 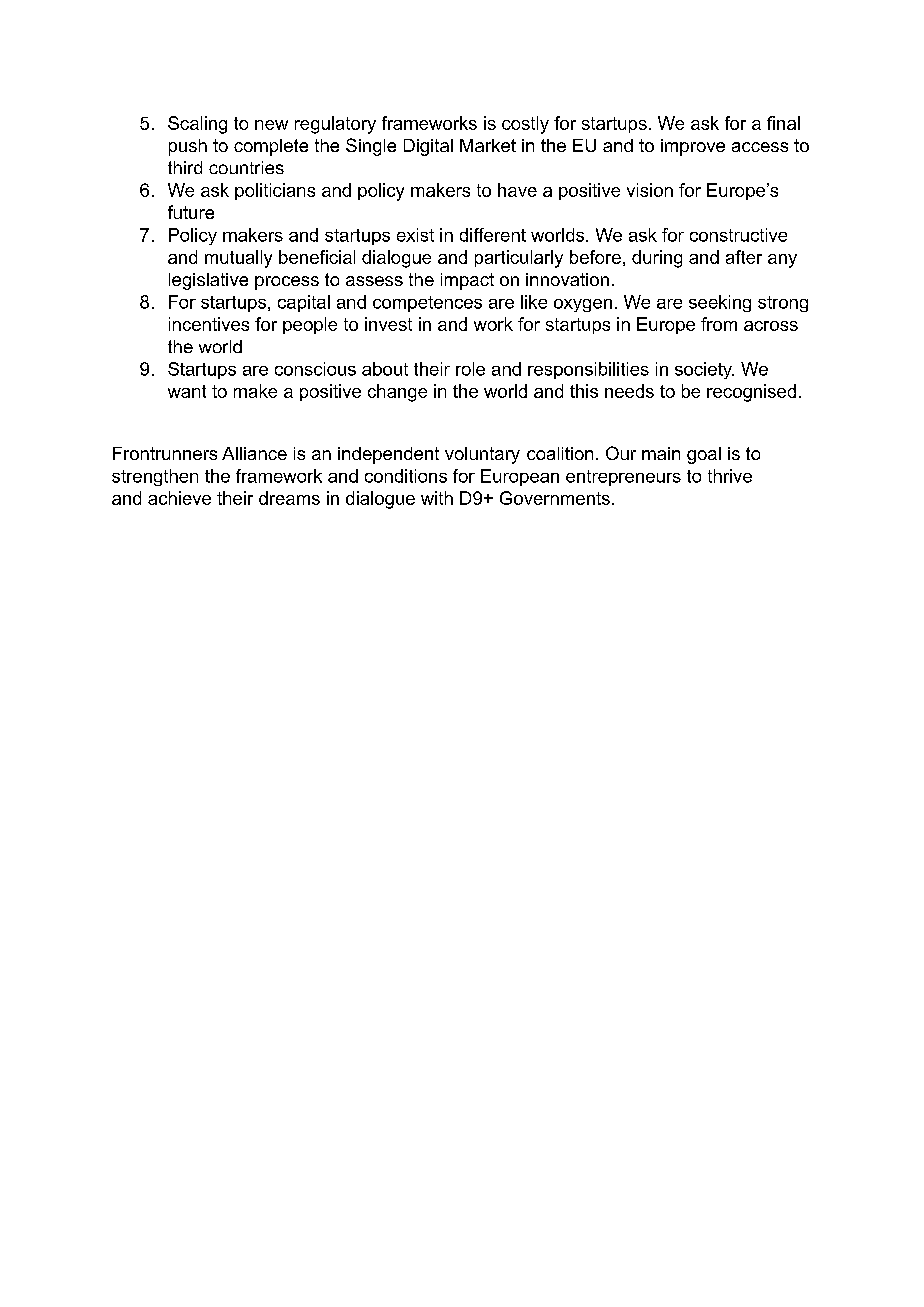 I want to click on recognised, so click(x=751, y=393).
